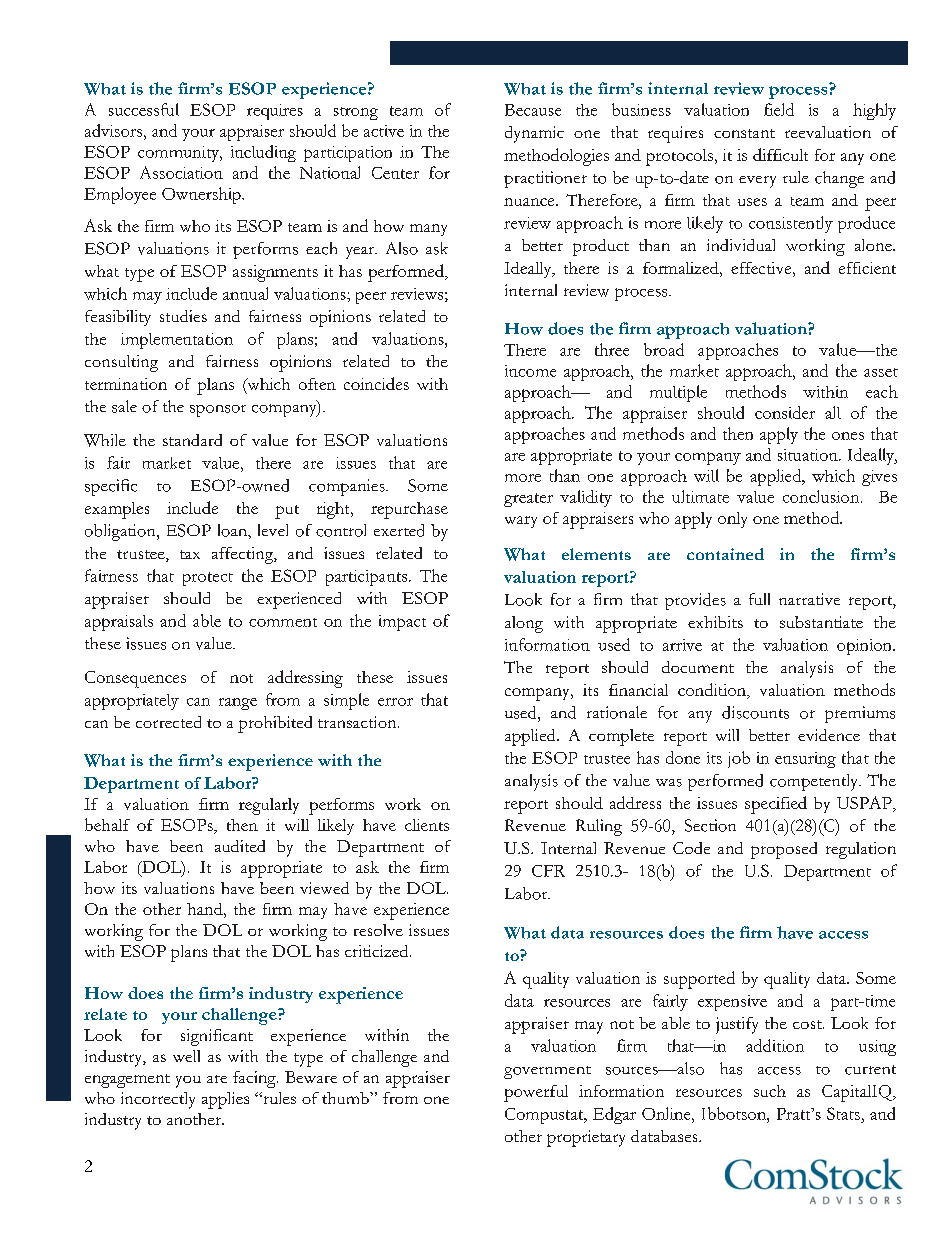 The height and width of the page is (1233, 952). Describe the element at coordinates (534, 134) in the page. I see `dynamic` at that location.
